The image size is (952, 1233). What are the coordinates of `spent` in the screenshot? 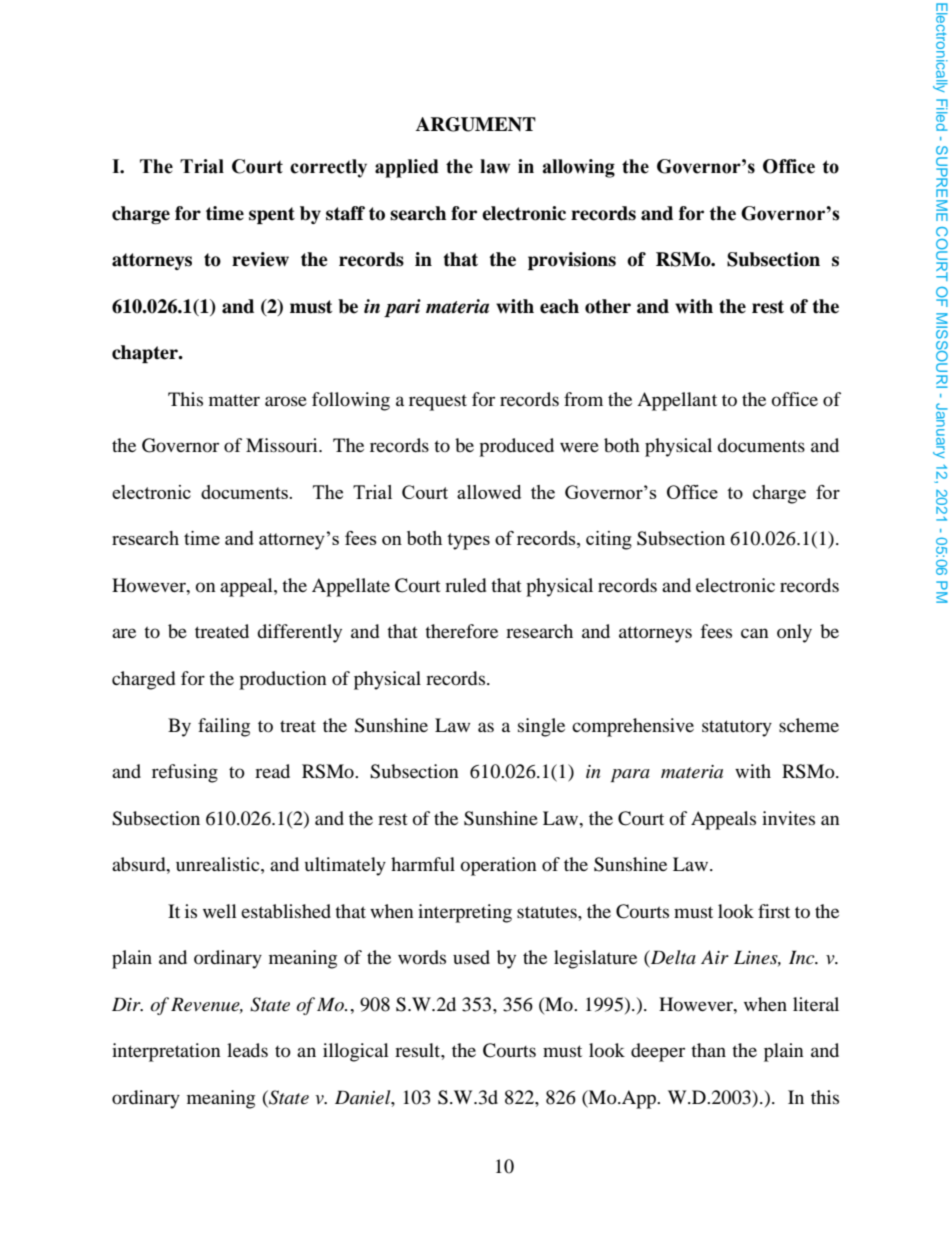 It's located at (272, 215).
